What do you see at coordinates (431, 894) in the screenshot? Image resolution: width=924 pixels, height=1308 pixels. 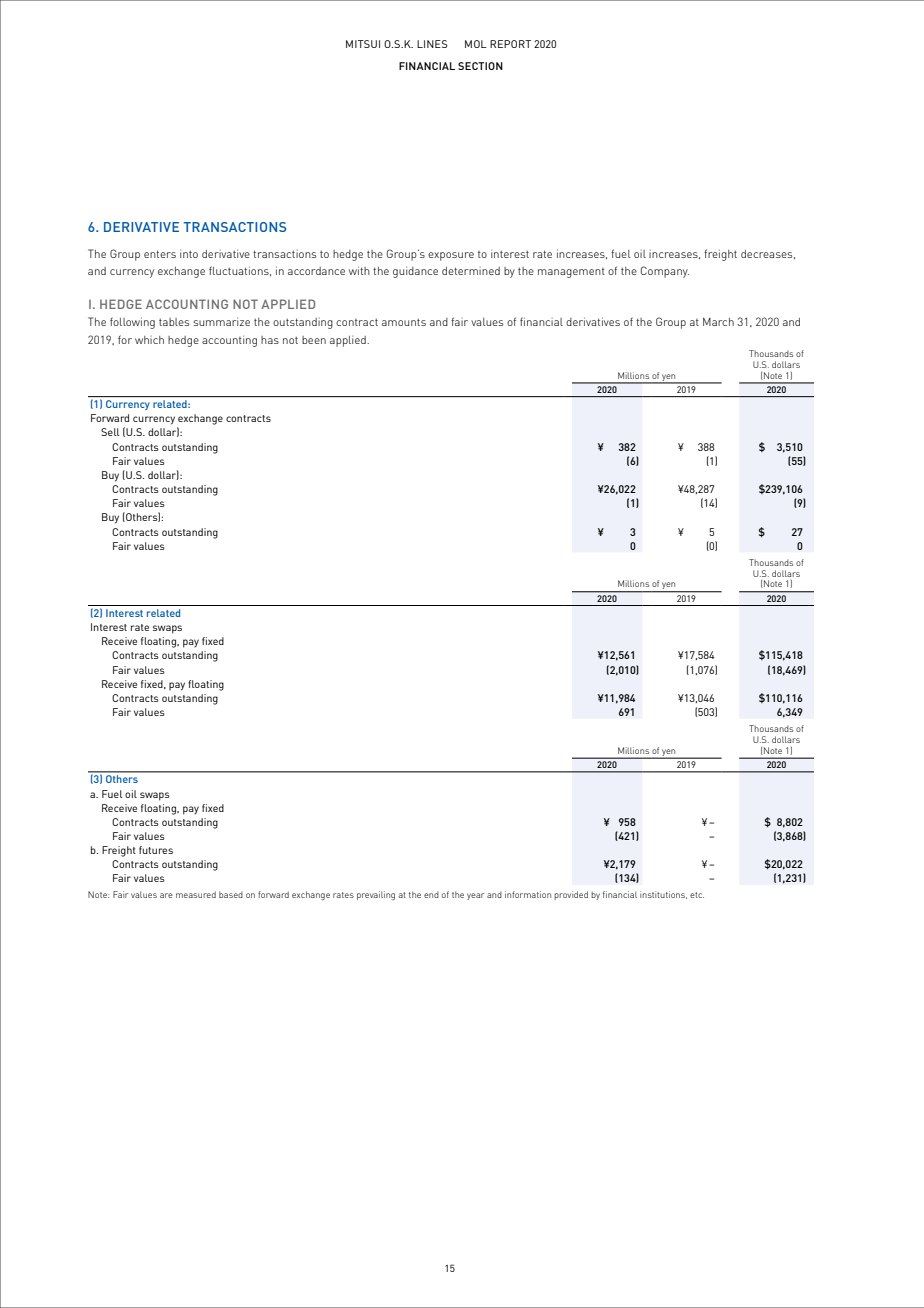 I see `end` at bounding box center [431, 894].
